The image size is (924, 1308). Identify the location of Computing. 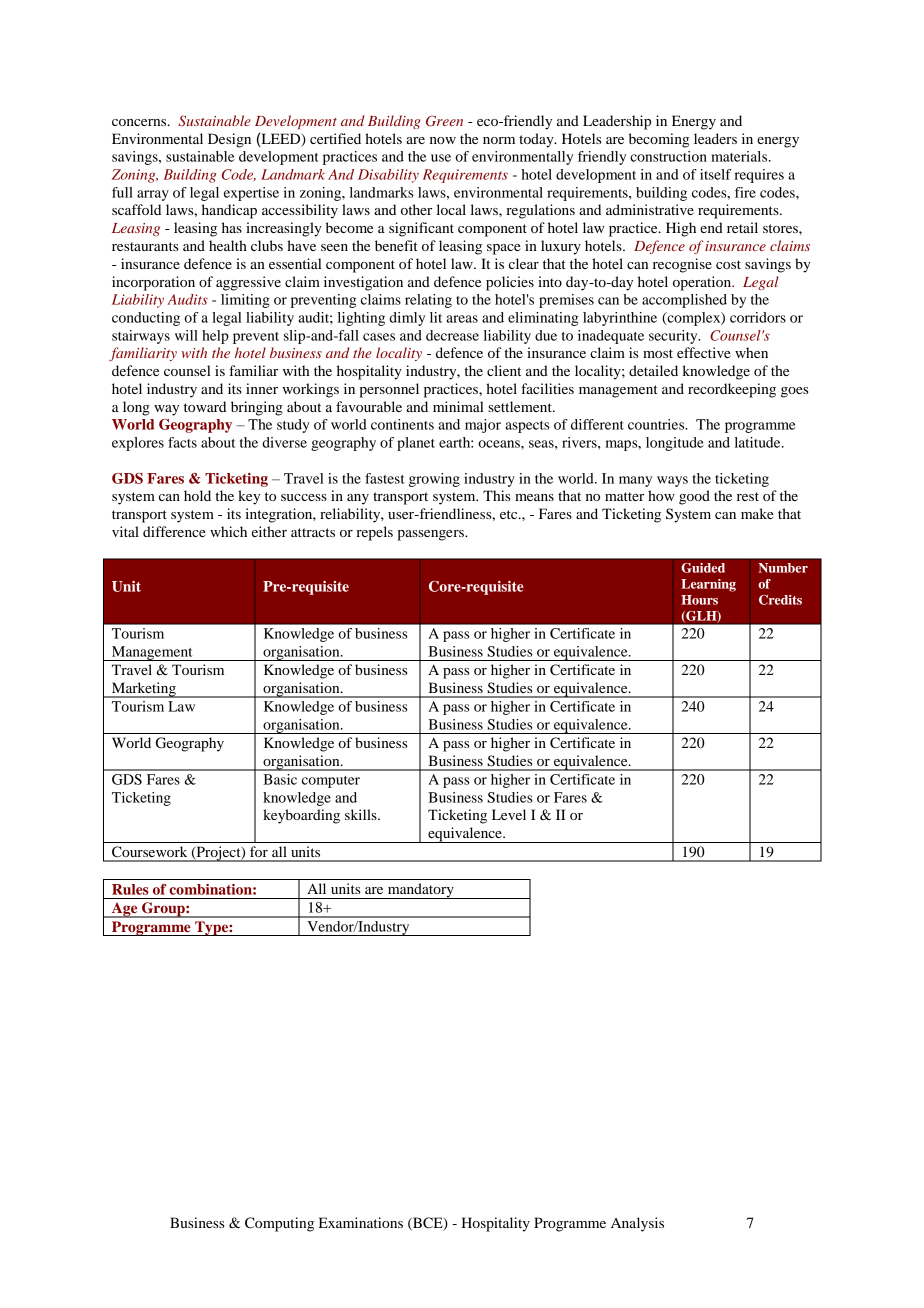
(279, 1224).
